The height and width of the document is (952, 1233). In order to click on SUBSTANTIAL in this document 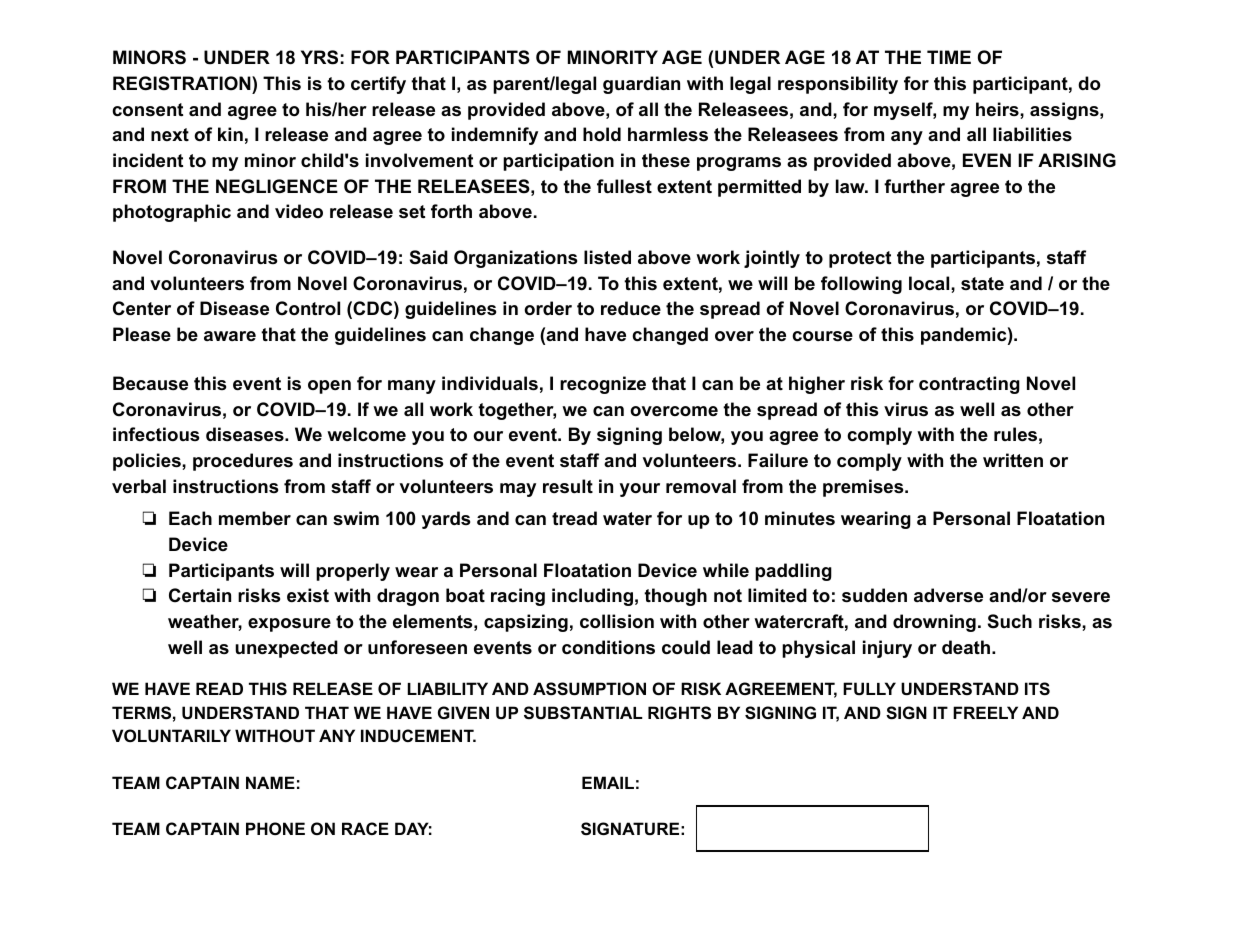, I will do `click(583, 713)`.
